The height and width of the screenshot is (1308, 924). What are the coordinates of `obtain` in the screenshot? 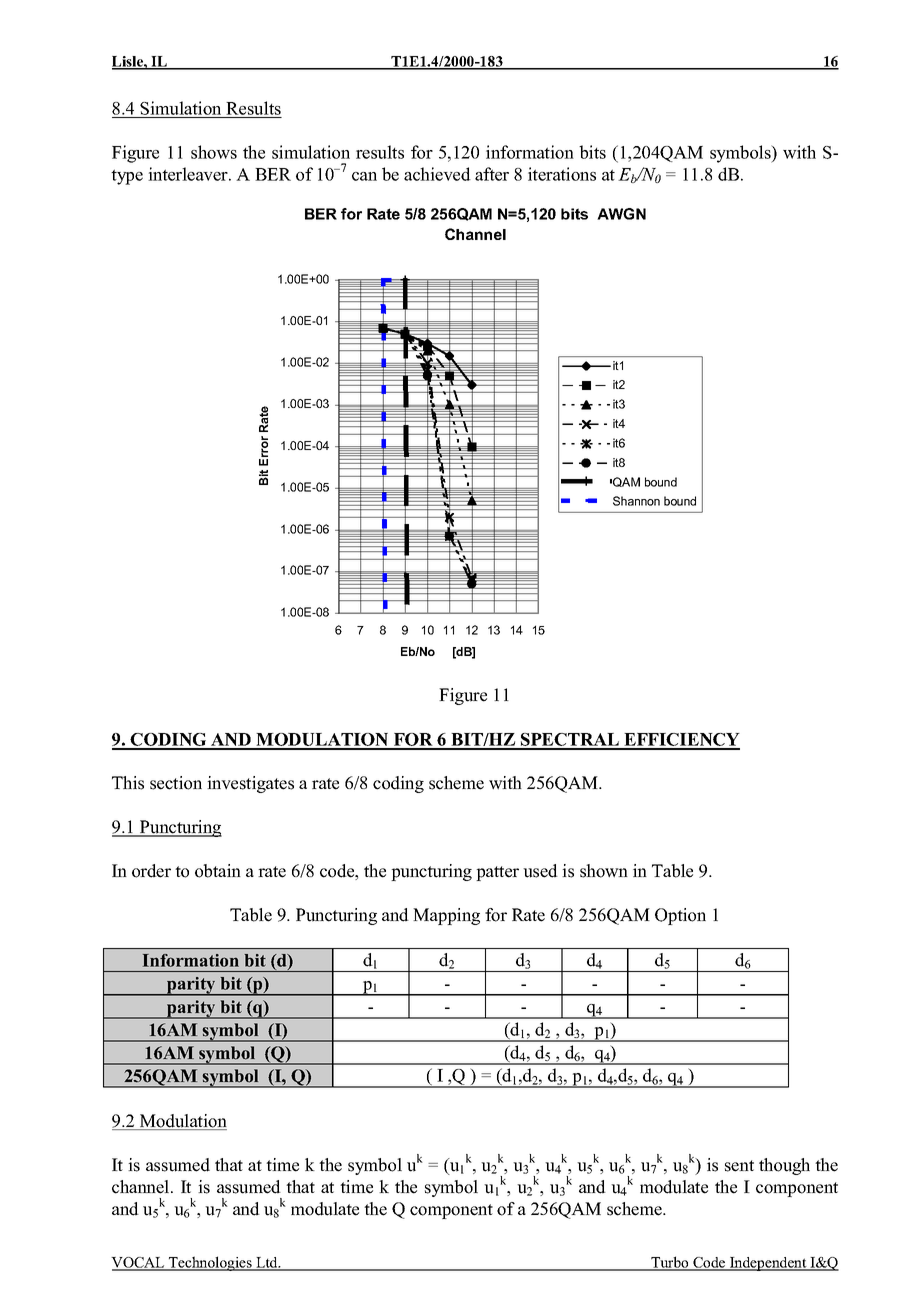 It's located at (218, 871).
